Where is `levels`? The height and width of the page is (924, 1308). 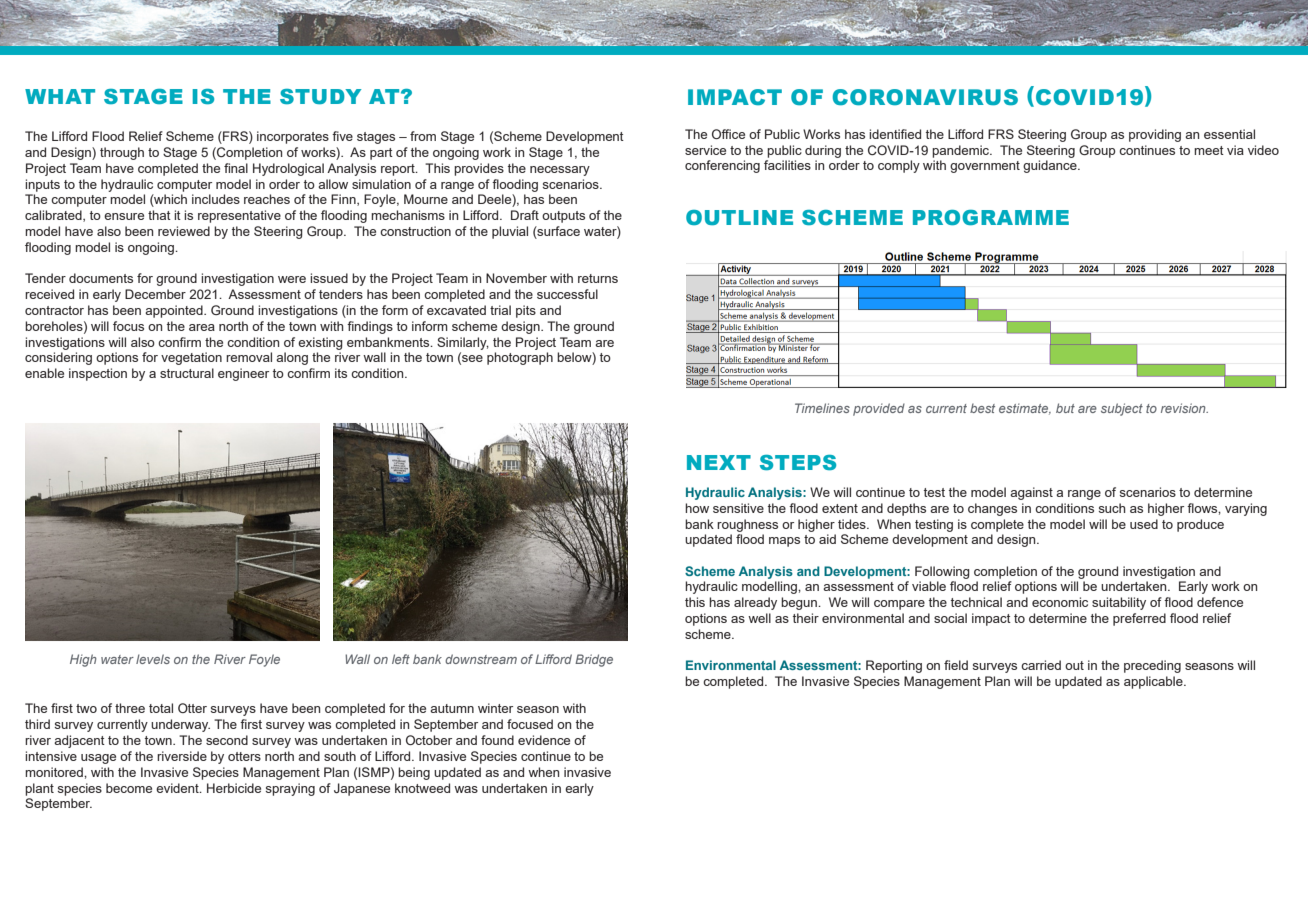 levels is located at coordinates (153, 659).
